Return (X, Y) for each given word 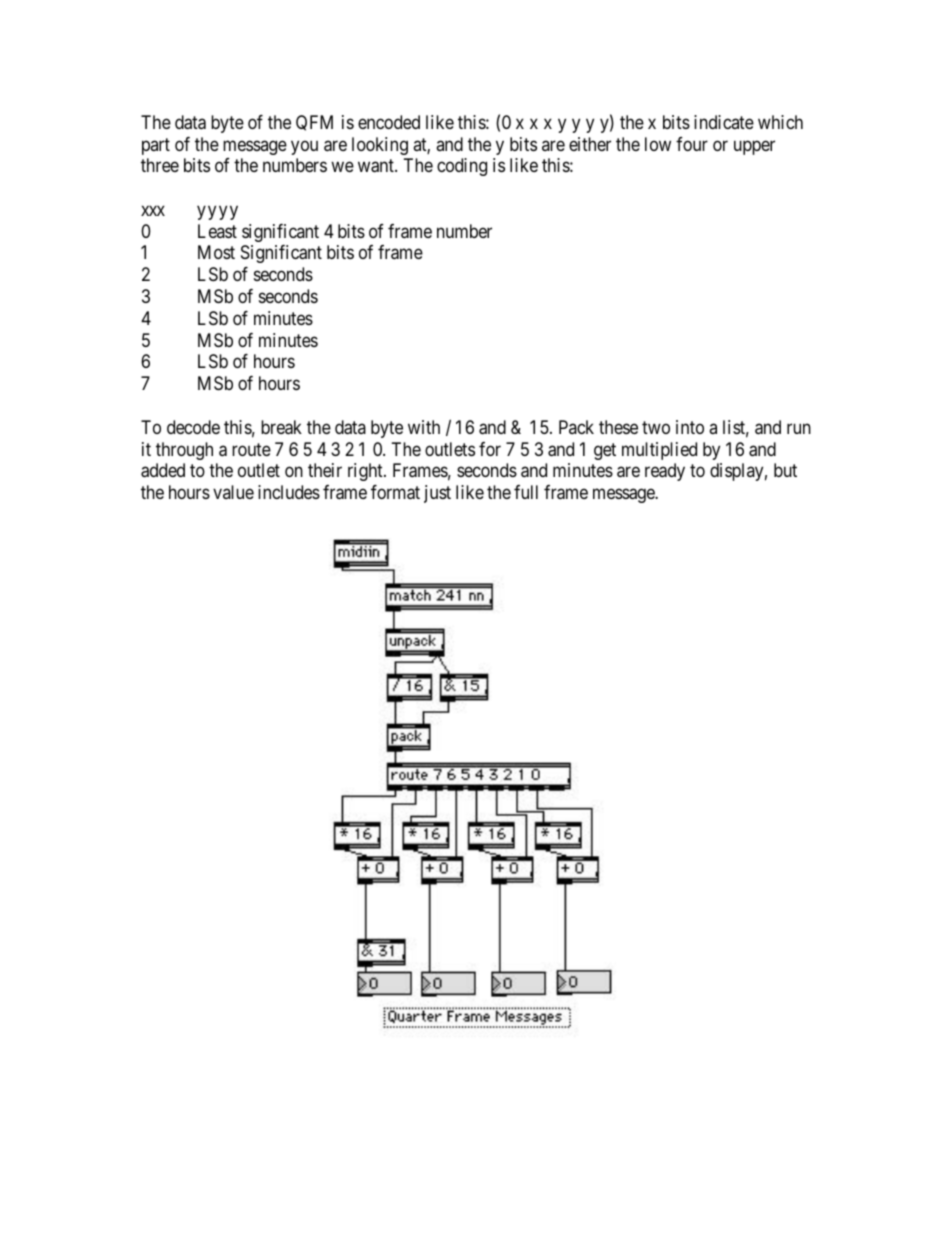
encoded (389, 122)
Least (217, 231)
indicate (724, 122)
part (156, 146)
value (233, 492)
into (690, 427)
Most (216, 252)
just (437, 494)
